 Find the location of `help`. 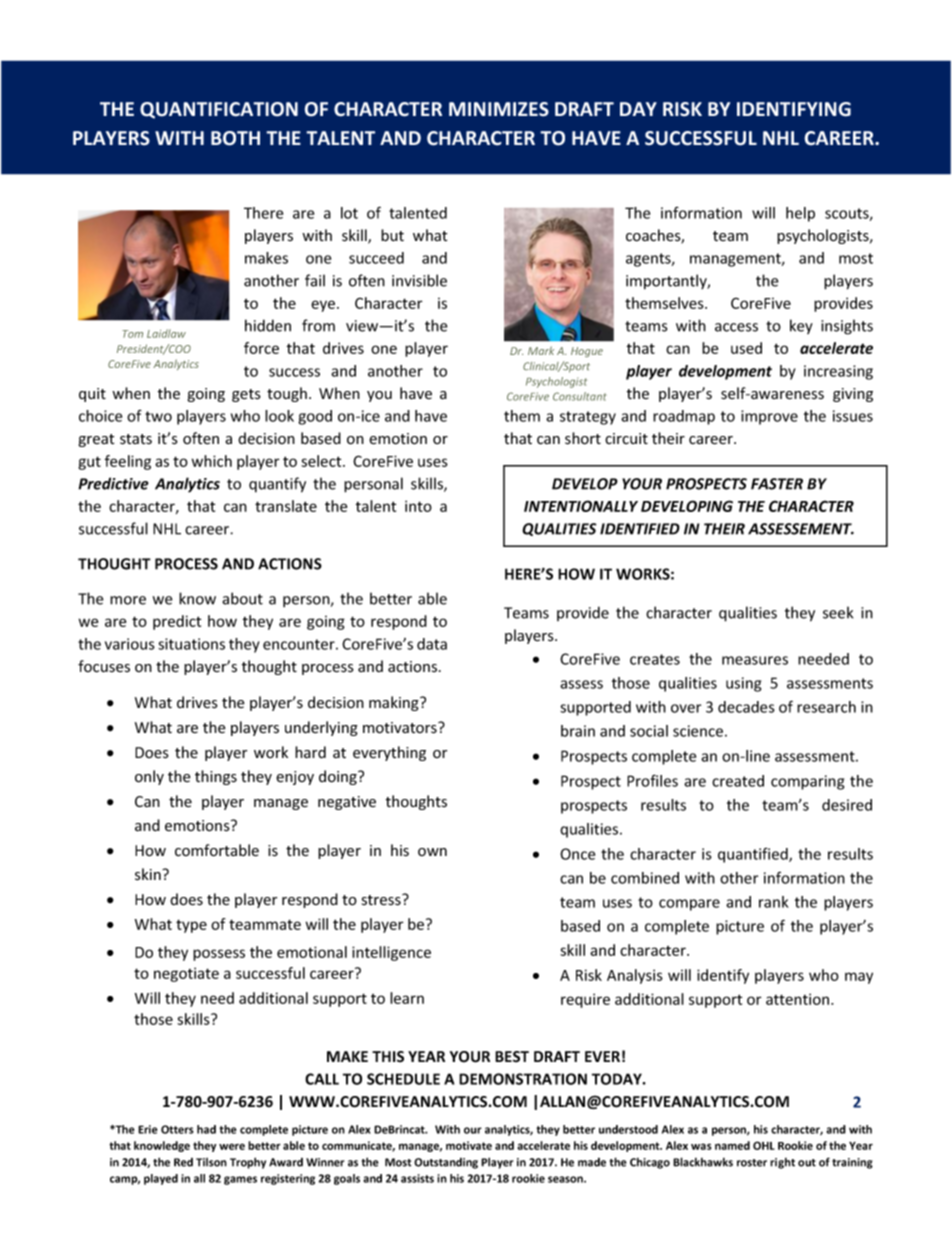

help is located at coordinates (800, 214).
